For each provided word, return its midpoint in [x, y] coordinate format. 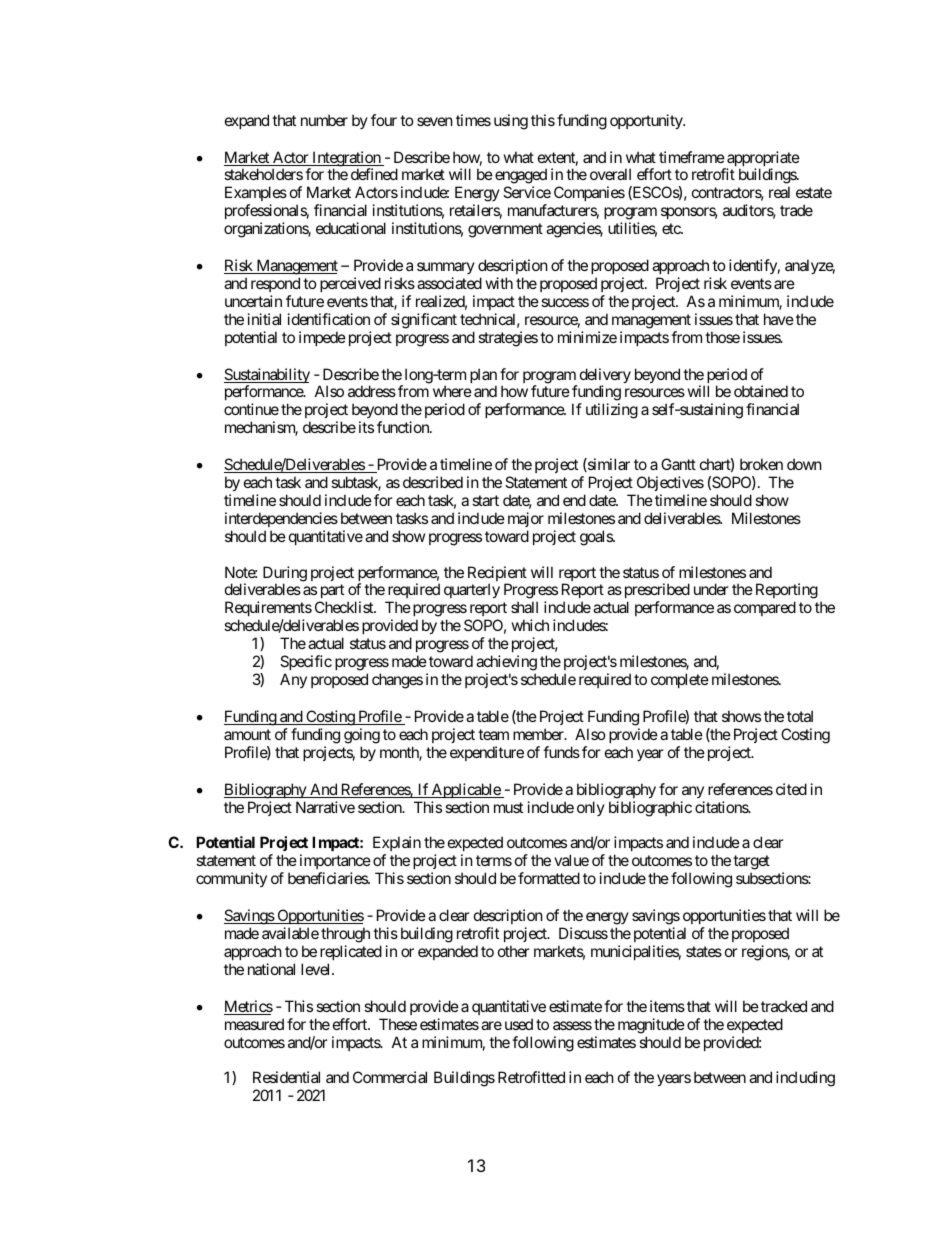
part [331, 593]
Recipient [497, 575]
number [324, 120]
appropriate [762, 160]
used [519, 1024]
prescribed [657, 592]
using [511, 122]
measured [254, 1024]
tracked [784, 1006]
